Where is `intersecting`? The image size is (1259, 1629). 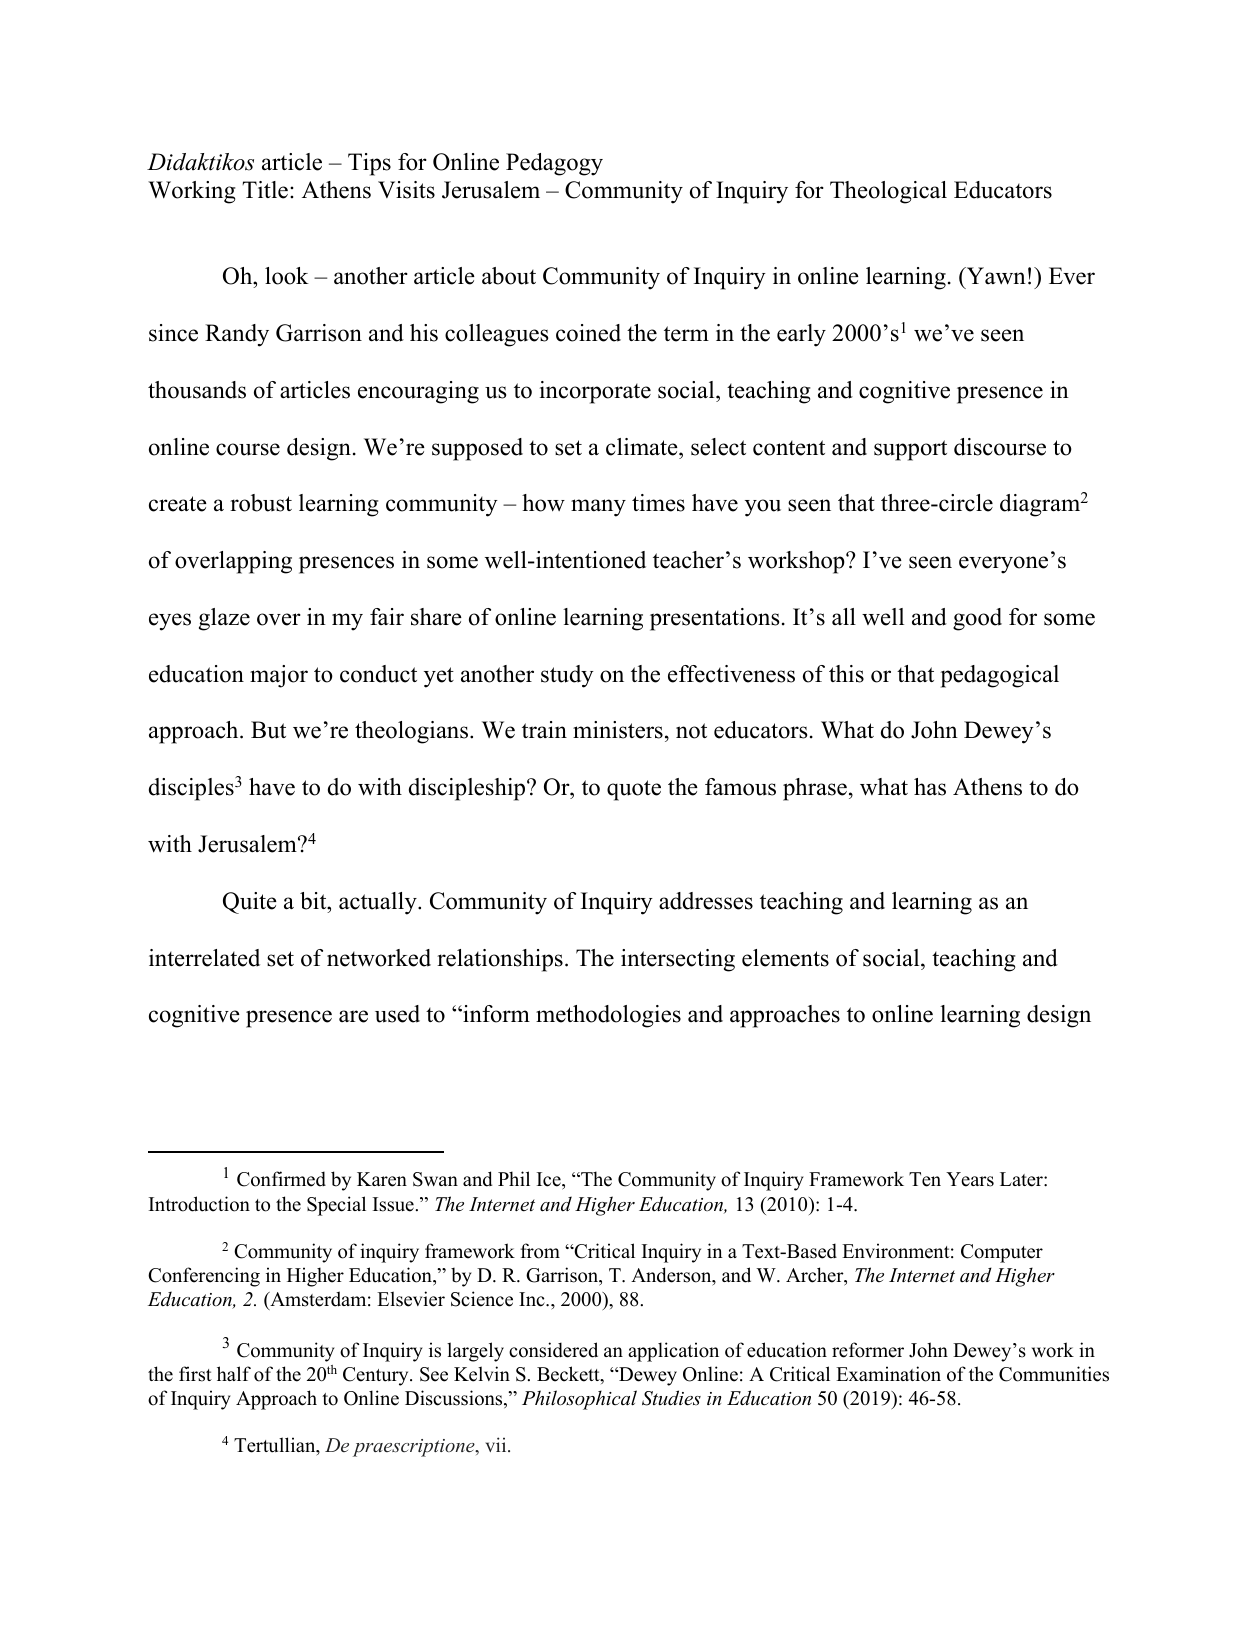
intersecting is located at coordinates (678, 960).
